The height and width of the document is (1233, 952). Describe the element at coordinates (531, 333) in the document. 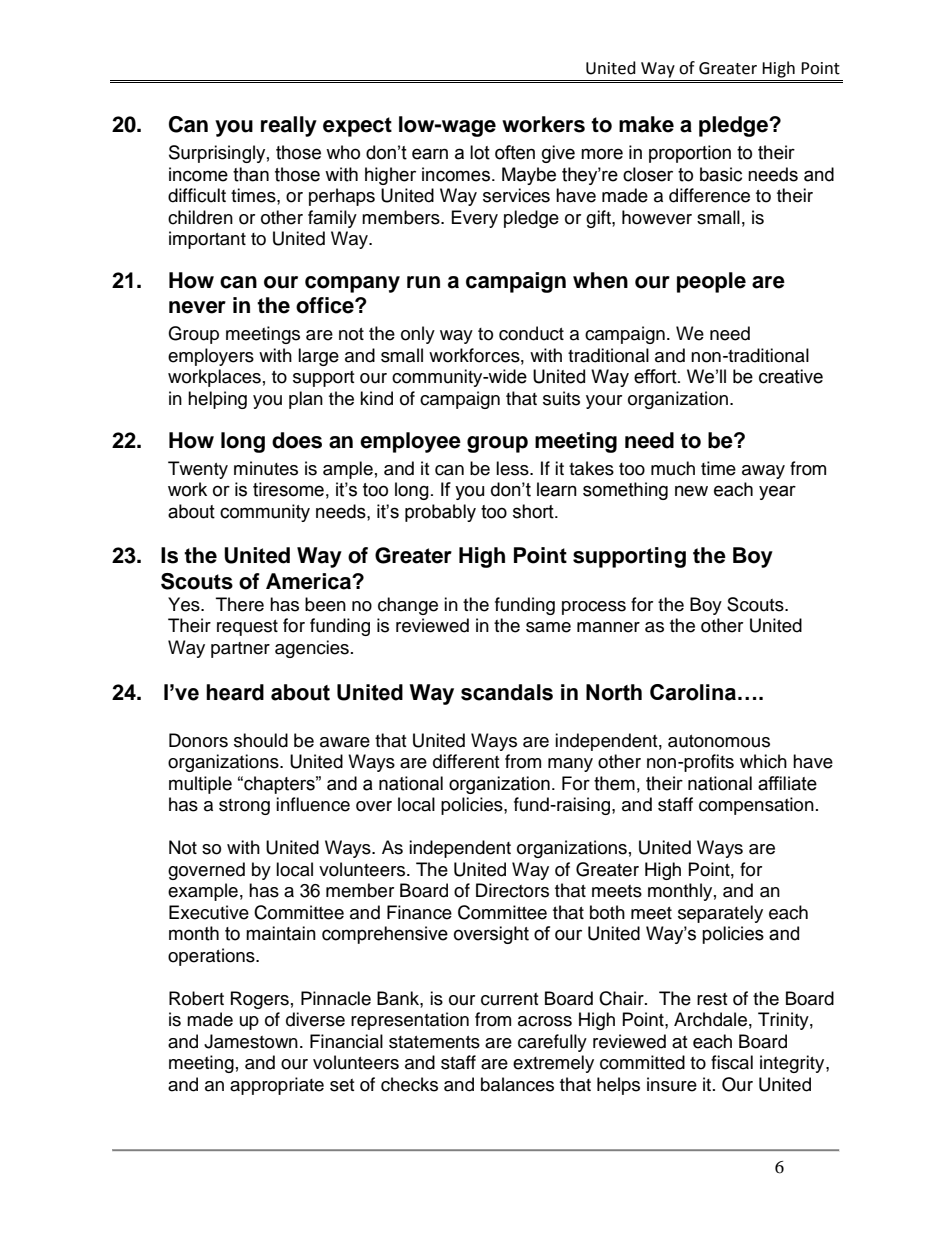

I see `conduct` at that location.
